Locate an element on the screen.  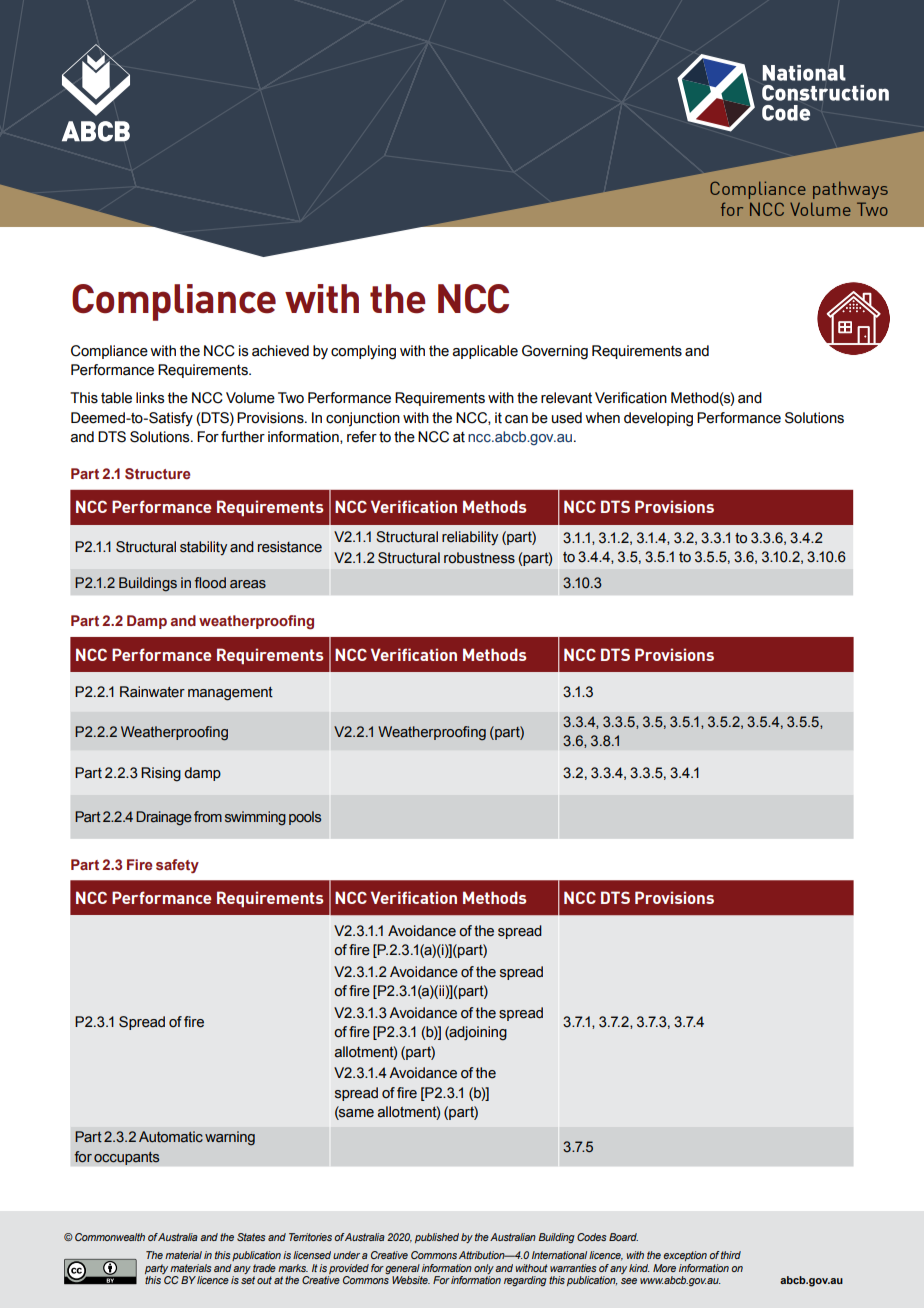
management is located at coordinates (230, 694).
